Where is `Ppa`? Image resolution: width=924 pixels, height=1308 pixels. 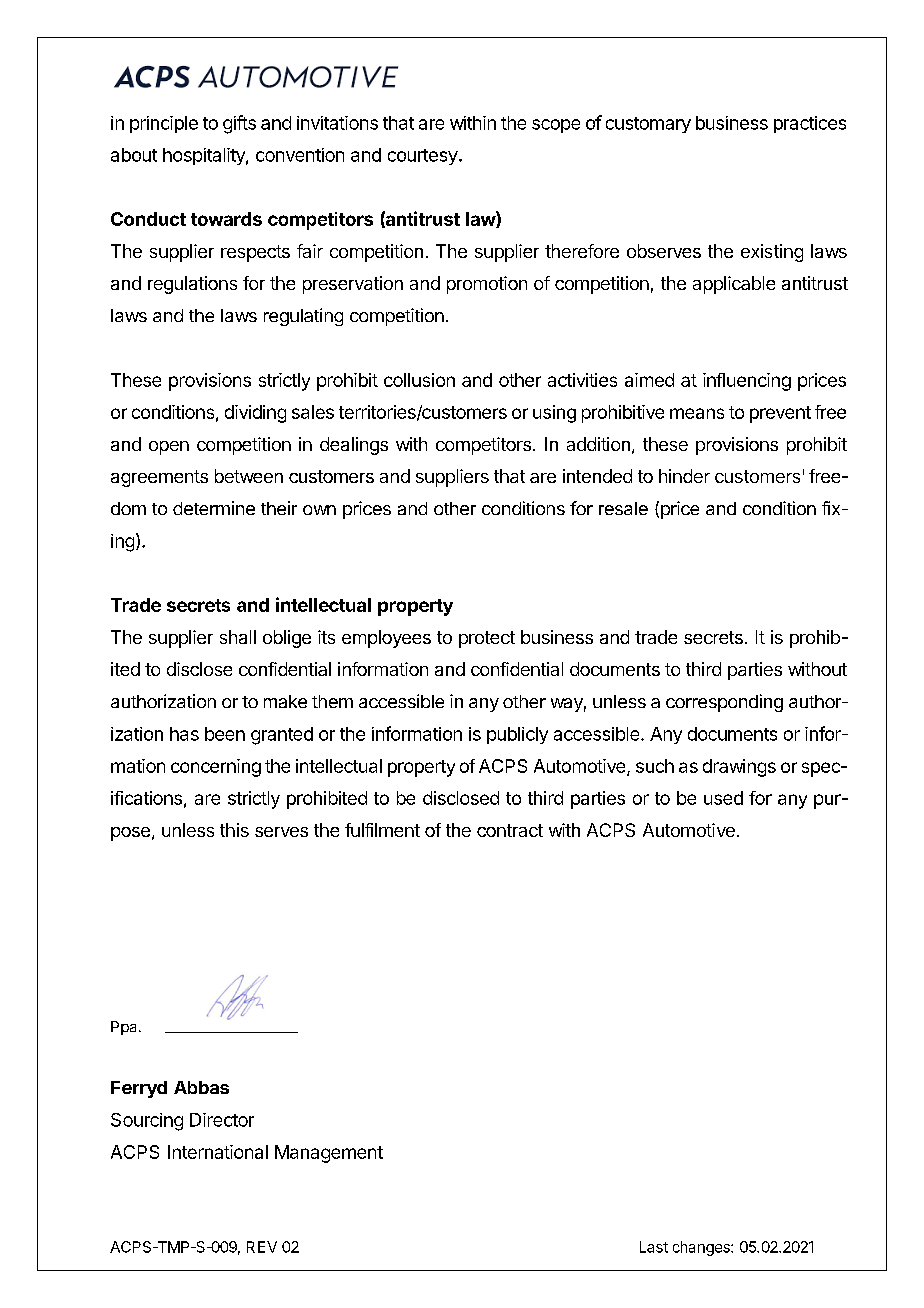 Ppa is located at coordinates (125, 1028).
